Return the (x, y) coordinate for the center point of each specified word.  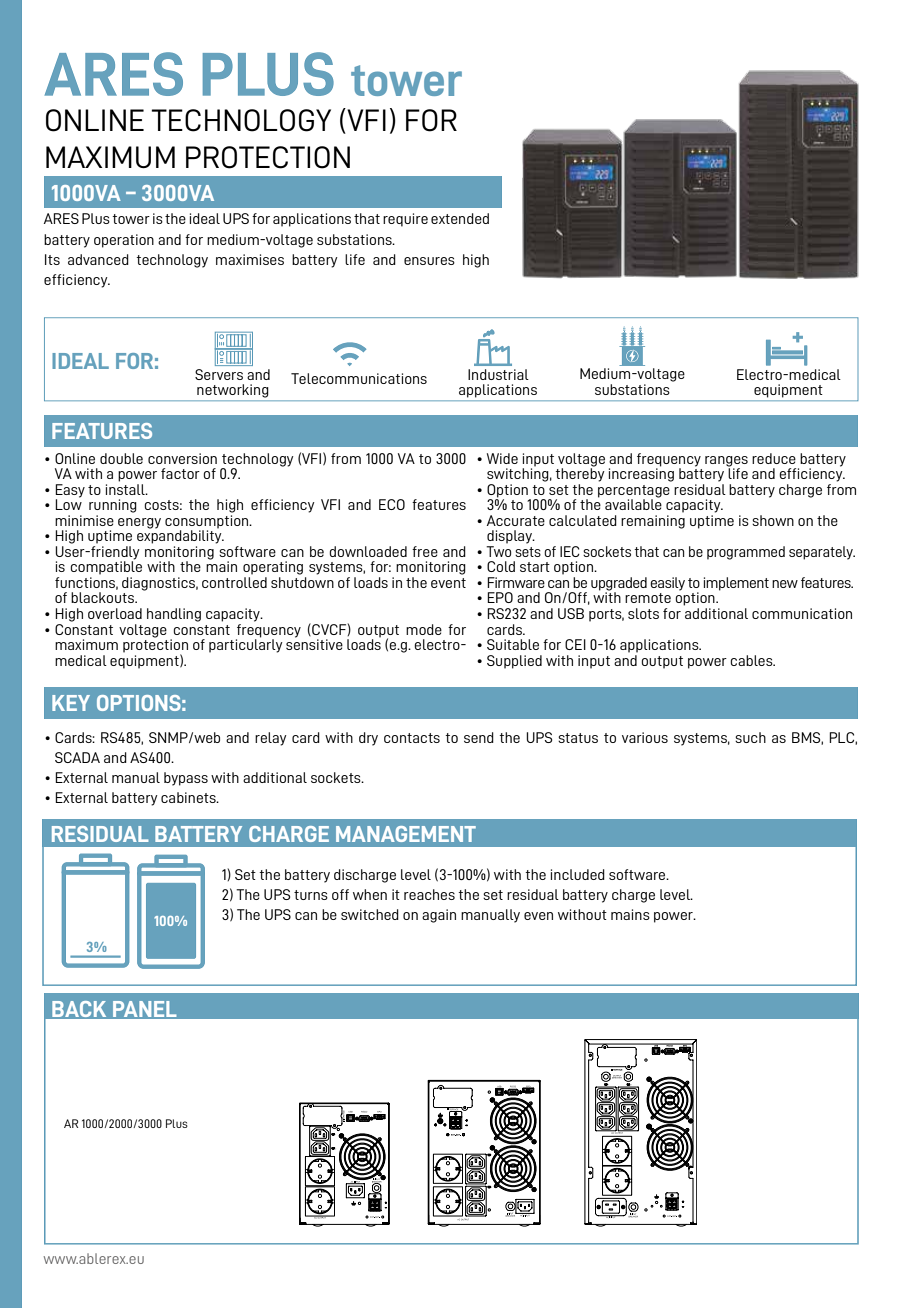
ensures (429, 261)
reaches (429, 894)
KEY (71, 703)
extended (460, 218)
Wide (502, 458)
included (578, 874)
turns (311, 895)
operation (124, 241)
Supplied (514, 662)
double (121, 458)
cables (752, 660)
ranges (726, 462)
